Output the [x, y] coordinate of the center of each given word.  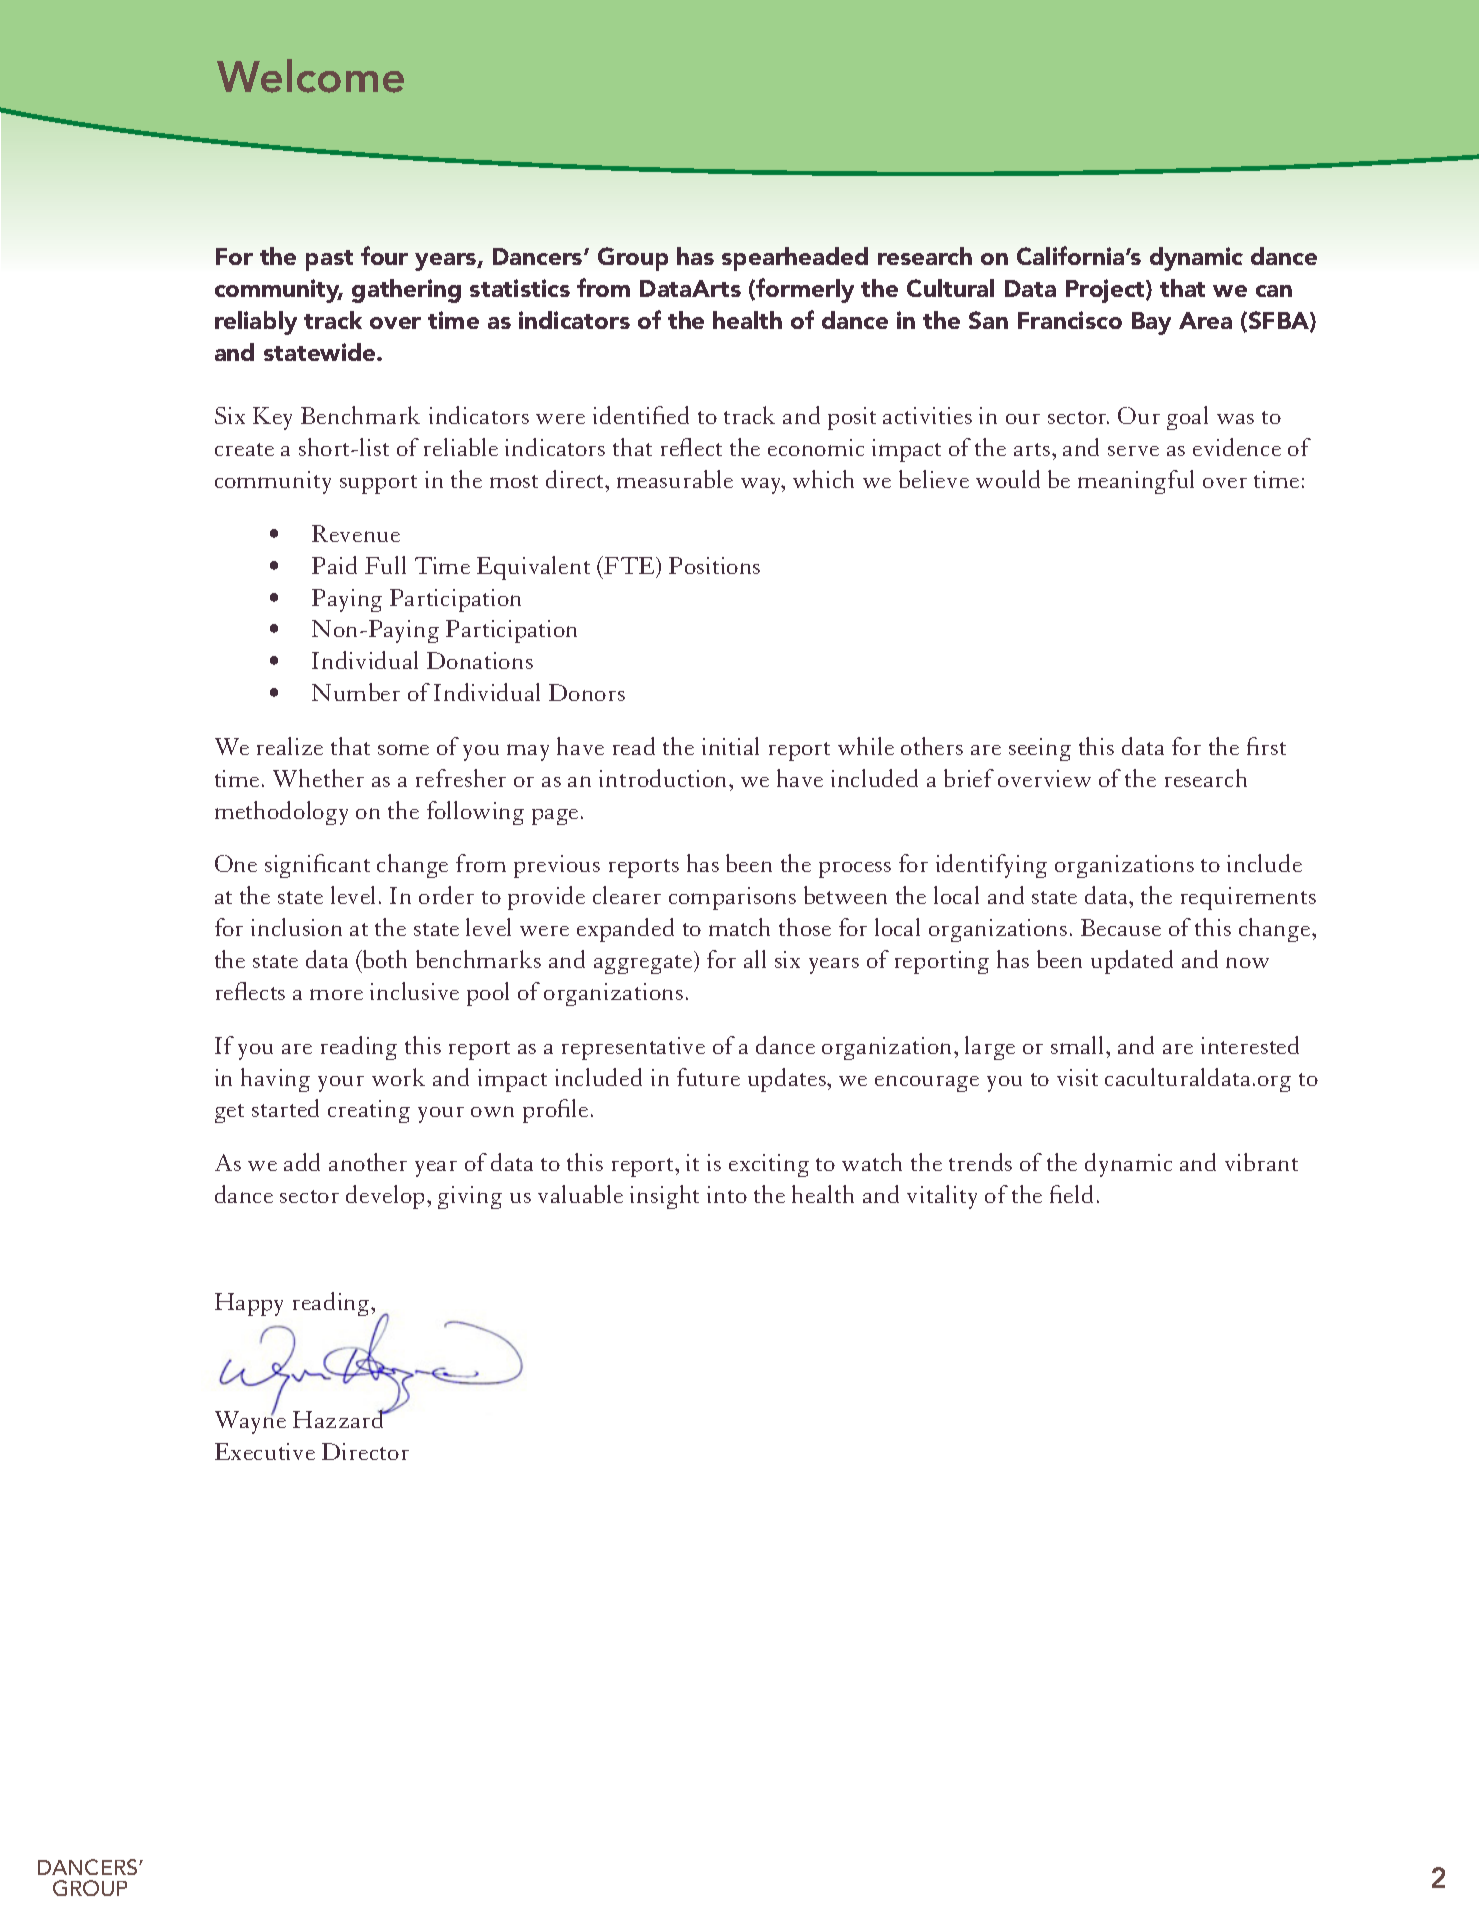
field [1071, 1194]
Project [1106, 291]
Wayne [250, 1421]
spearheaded [795, 259]
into [727, 1194]
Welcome [310, 76]
